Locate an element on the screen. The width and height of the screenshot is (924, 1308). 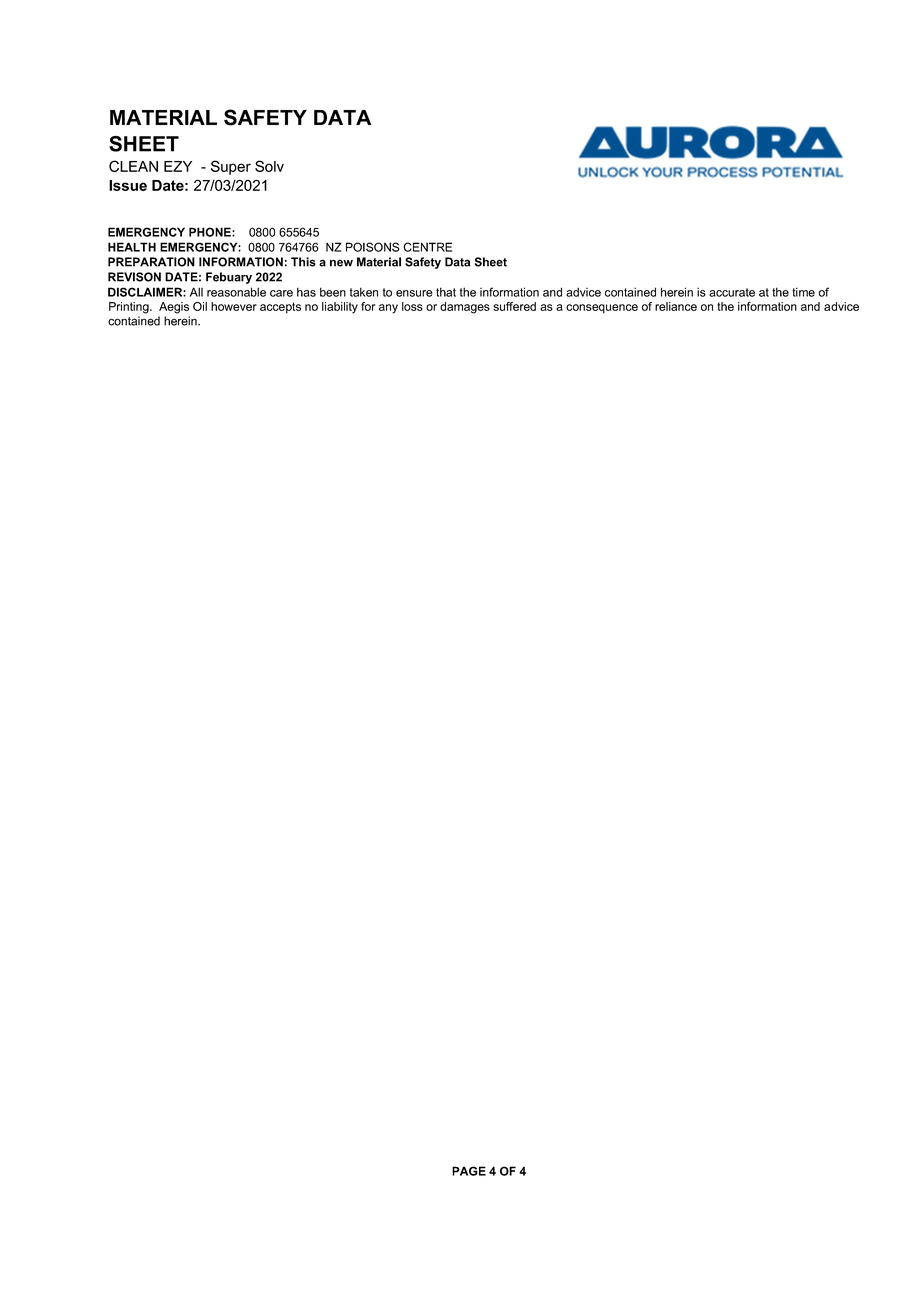
time is located at coordinates (803, 292).
